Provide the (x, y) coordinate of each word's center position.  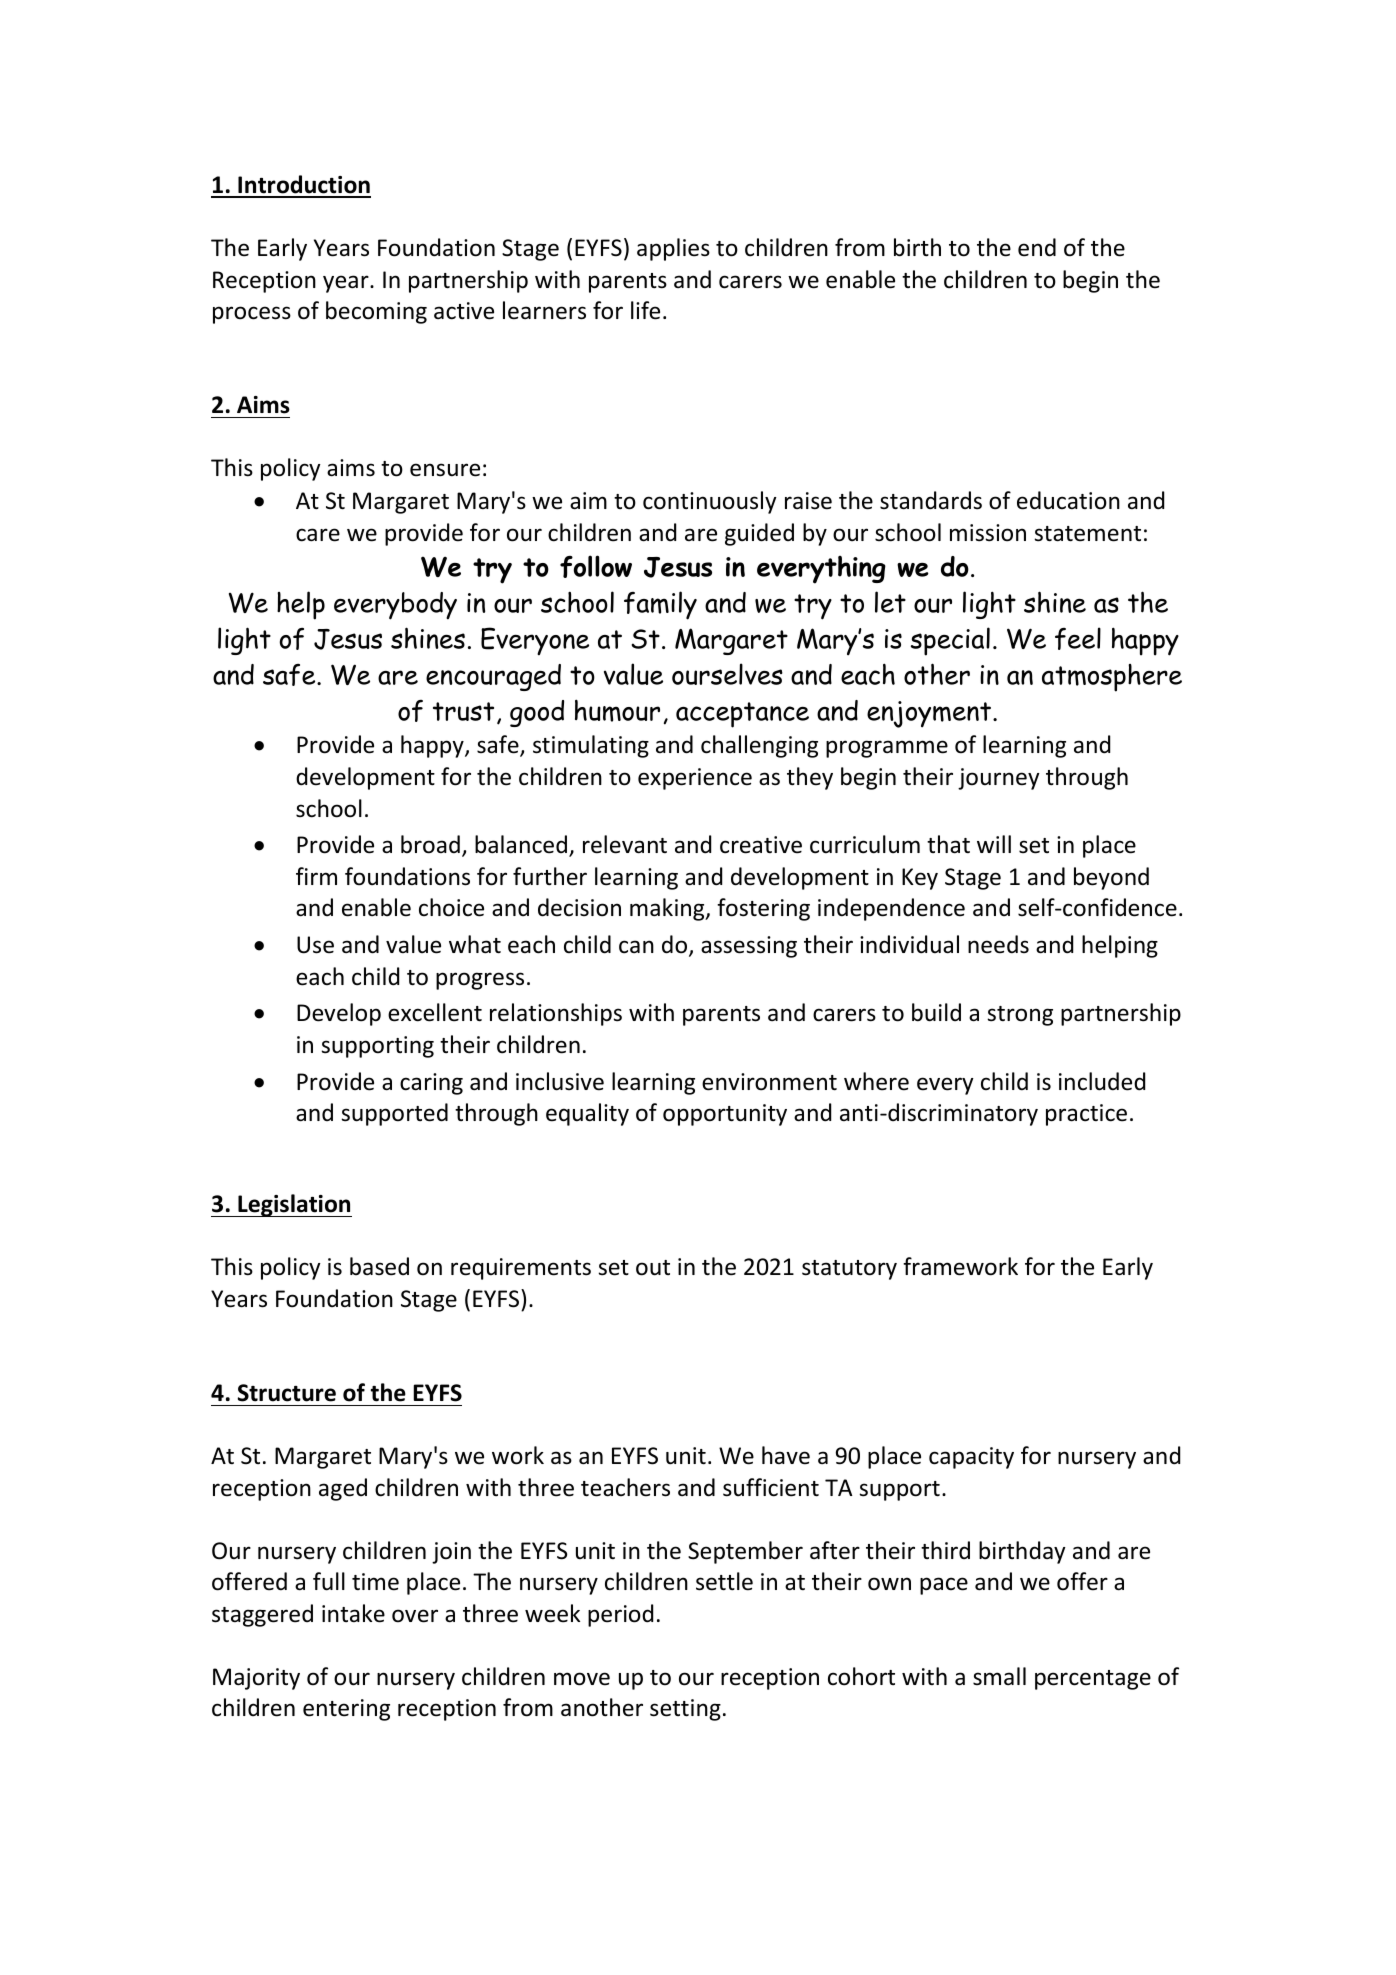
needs (998, 944)
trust (463, 711)
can (636, 947)
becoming (376, 312)
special (950, 641)
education (1068, 500)
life (645, 310)
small (999, 1676)
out (653, 1268)
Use (315, 945)
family (660, 605)
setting (685, 1710)
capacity (971, 1458)
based (379, 1266)
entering (346, 1710)
